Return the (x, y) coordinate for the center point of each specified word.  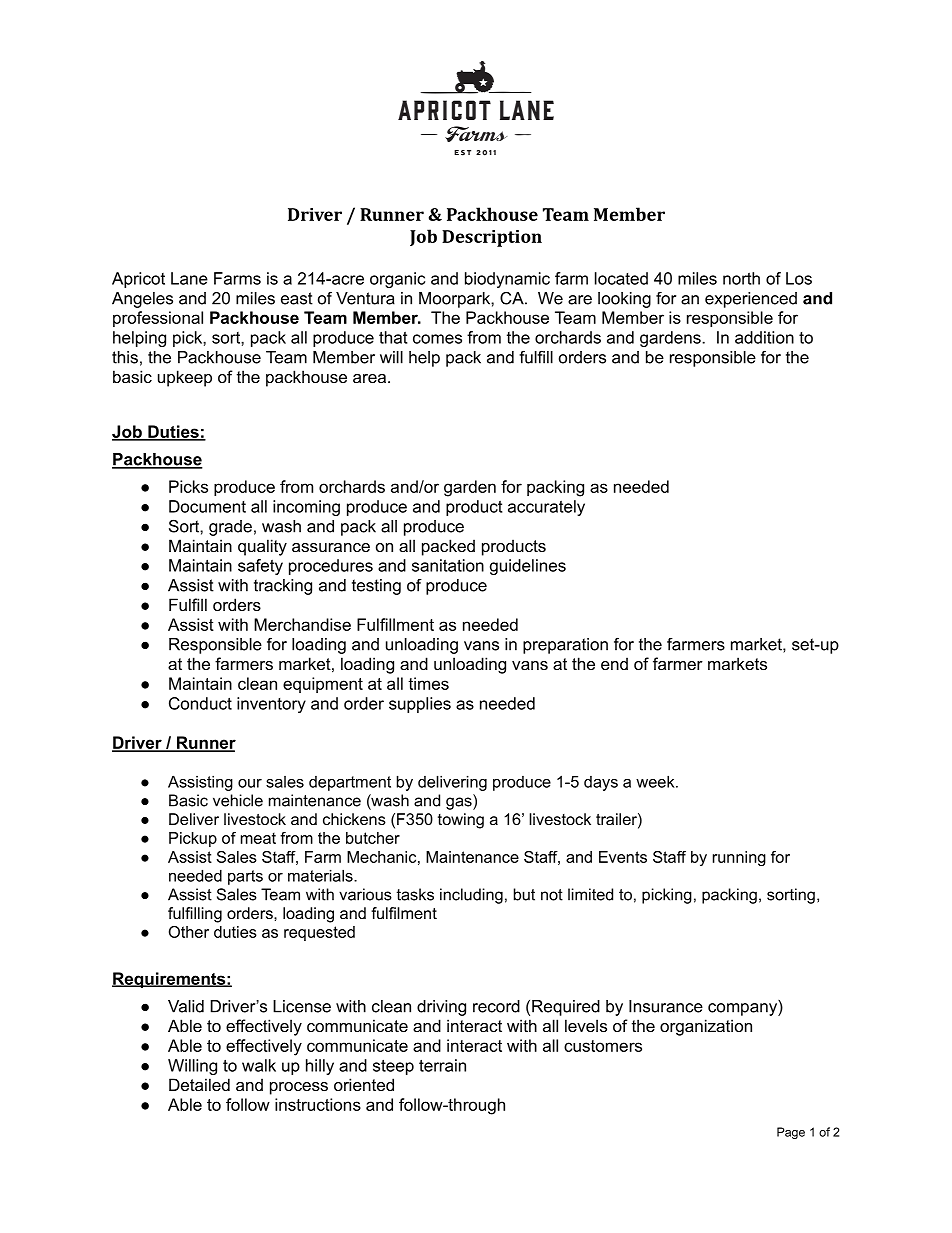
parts (245, 877)
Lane (189, 278)
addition (764, 337)
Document (207, 506)
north (741, 278)
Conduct (200, 703)
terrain (442, 1065)
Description (492, 238)
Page (791, 1133)
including (471, 896)
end (614, 663)
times (428, 683)
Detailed (199, 1084)
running (739, 858)
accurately (546, 508)
